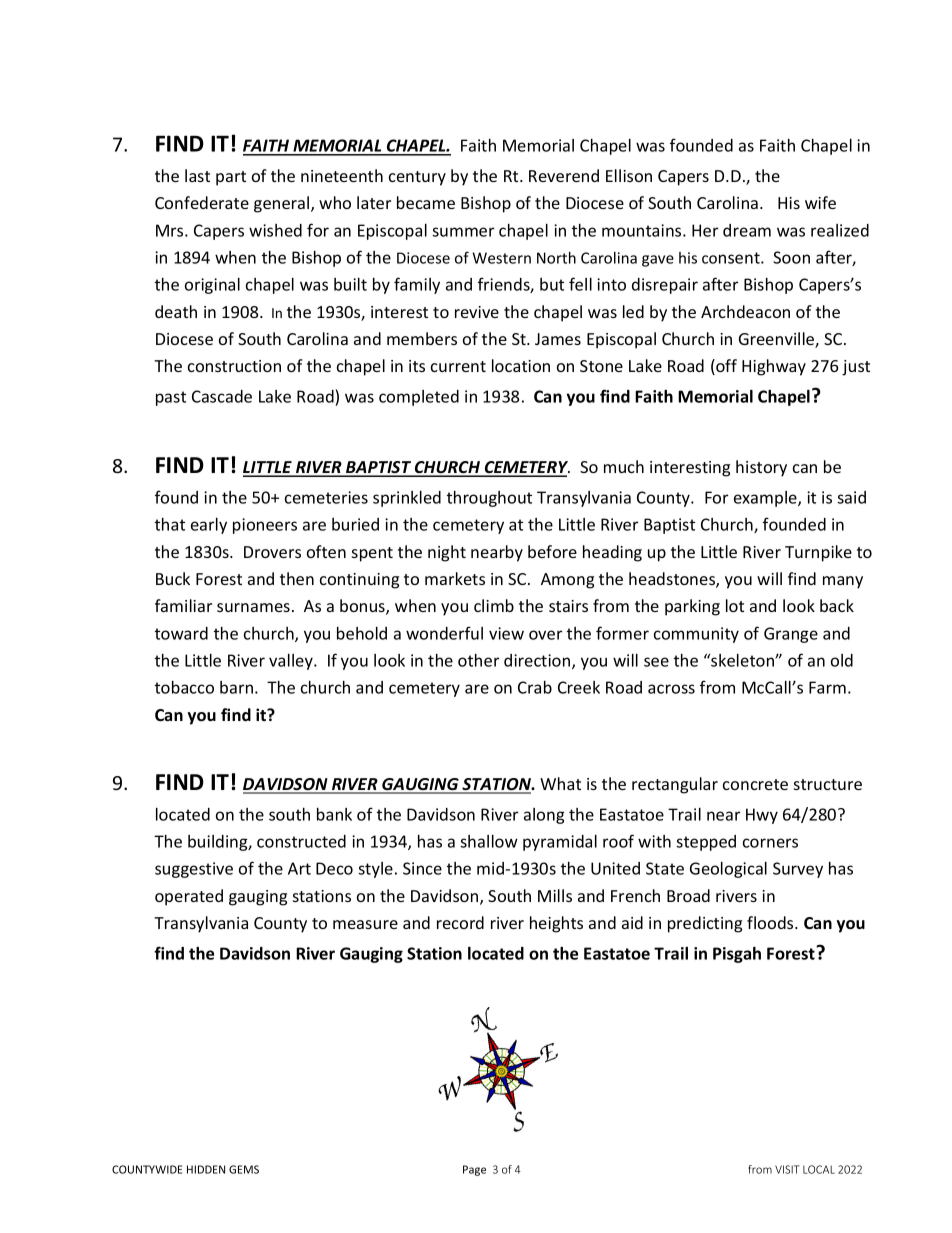  Describe the element at coordinates (771, 922) in the screenshot. I see `floods` at that location.
